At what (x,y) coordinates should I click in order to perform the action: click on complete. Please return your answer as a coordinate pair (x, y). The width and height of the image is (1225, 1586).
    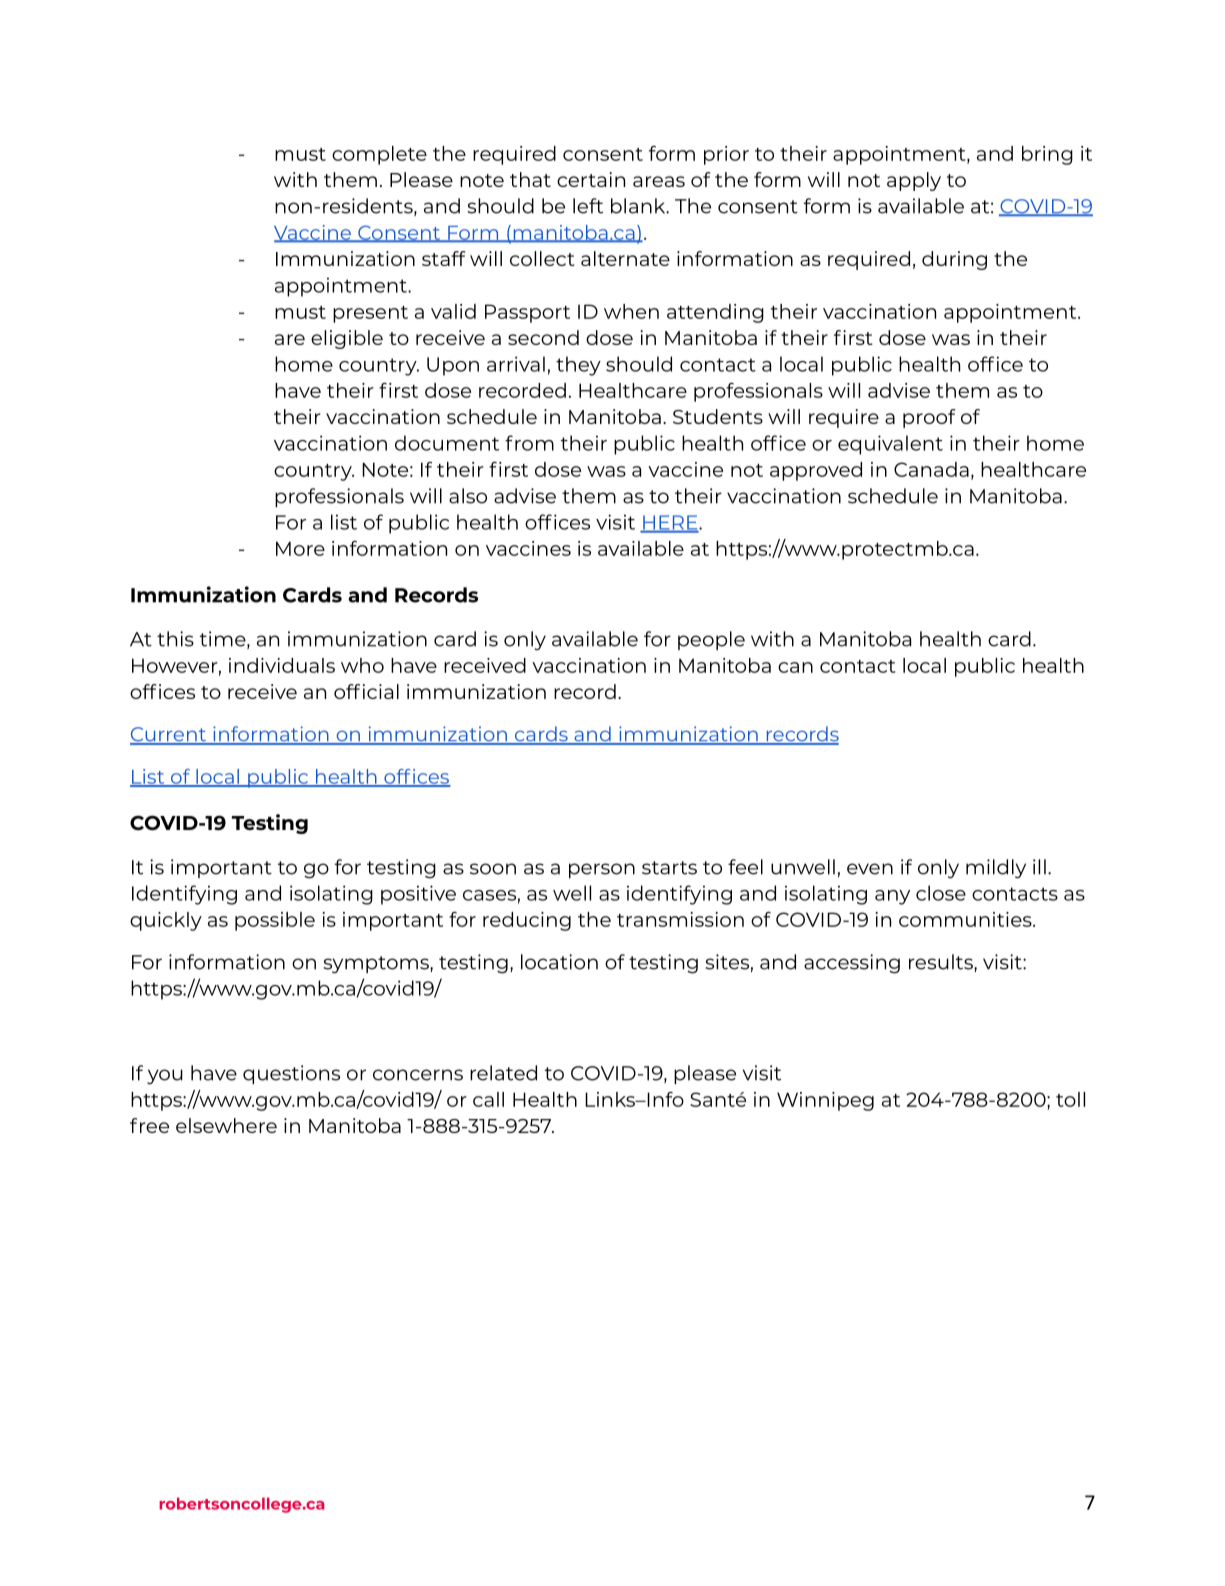
    Looking at the image, I should click on (379, 155).
